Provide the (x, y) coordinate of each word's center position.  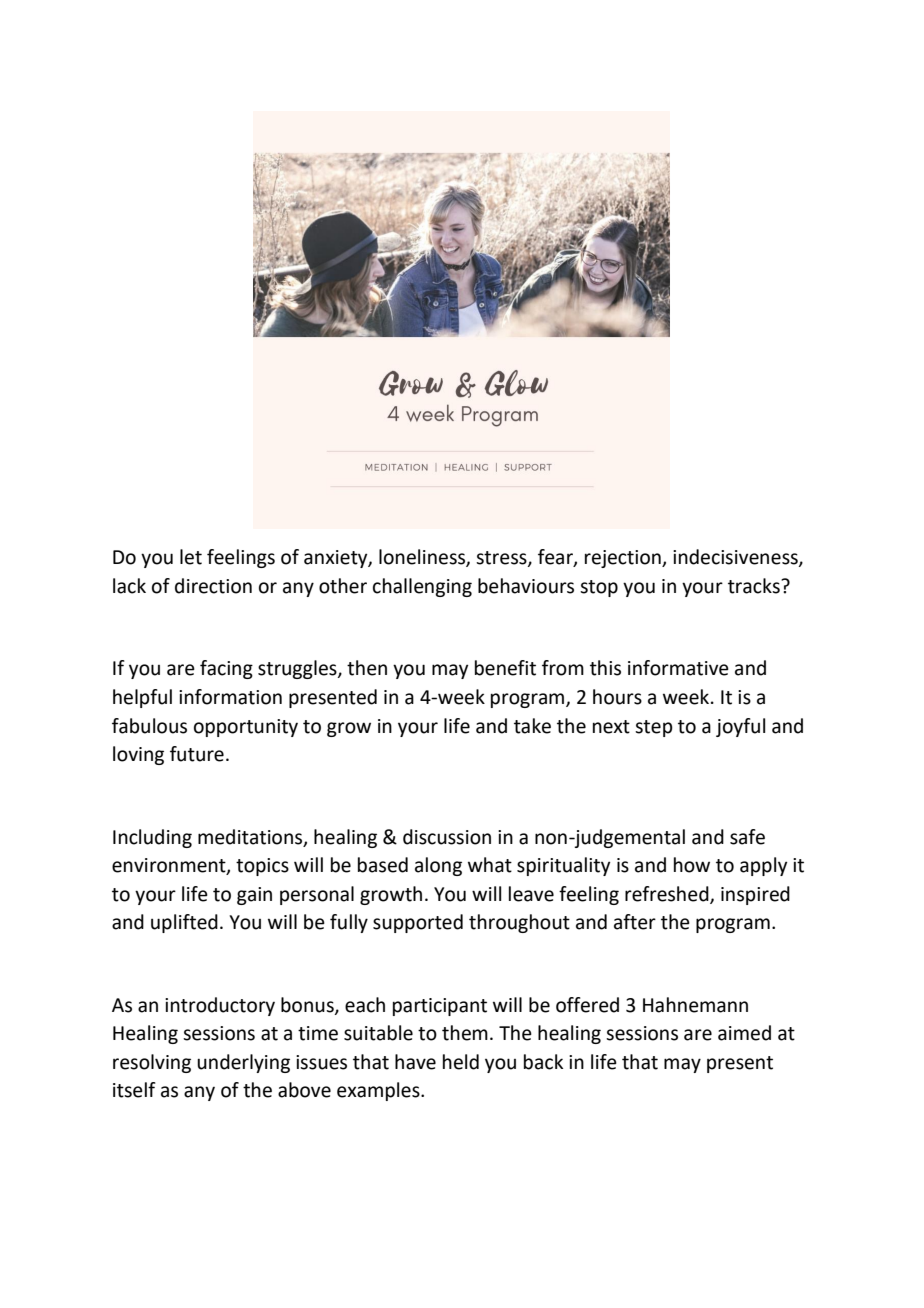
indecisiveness (736, 558)
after (635, 922)
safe (747, 837)
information (230, 697)
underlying (243, 1063)
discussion (447, 837)
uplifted (184, 923)
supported (418, 923)
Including (152, 838)
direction (213, 586)
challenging (422, 587)
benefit (505, 668)
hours (617, 697)
